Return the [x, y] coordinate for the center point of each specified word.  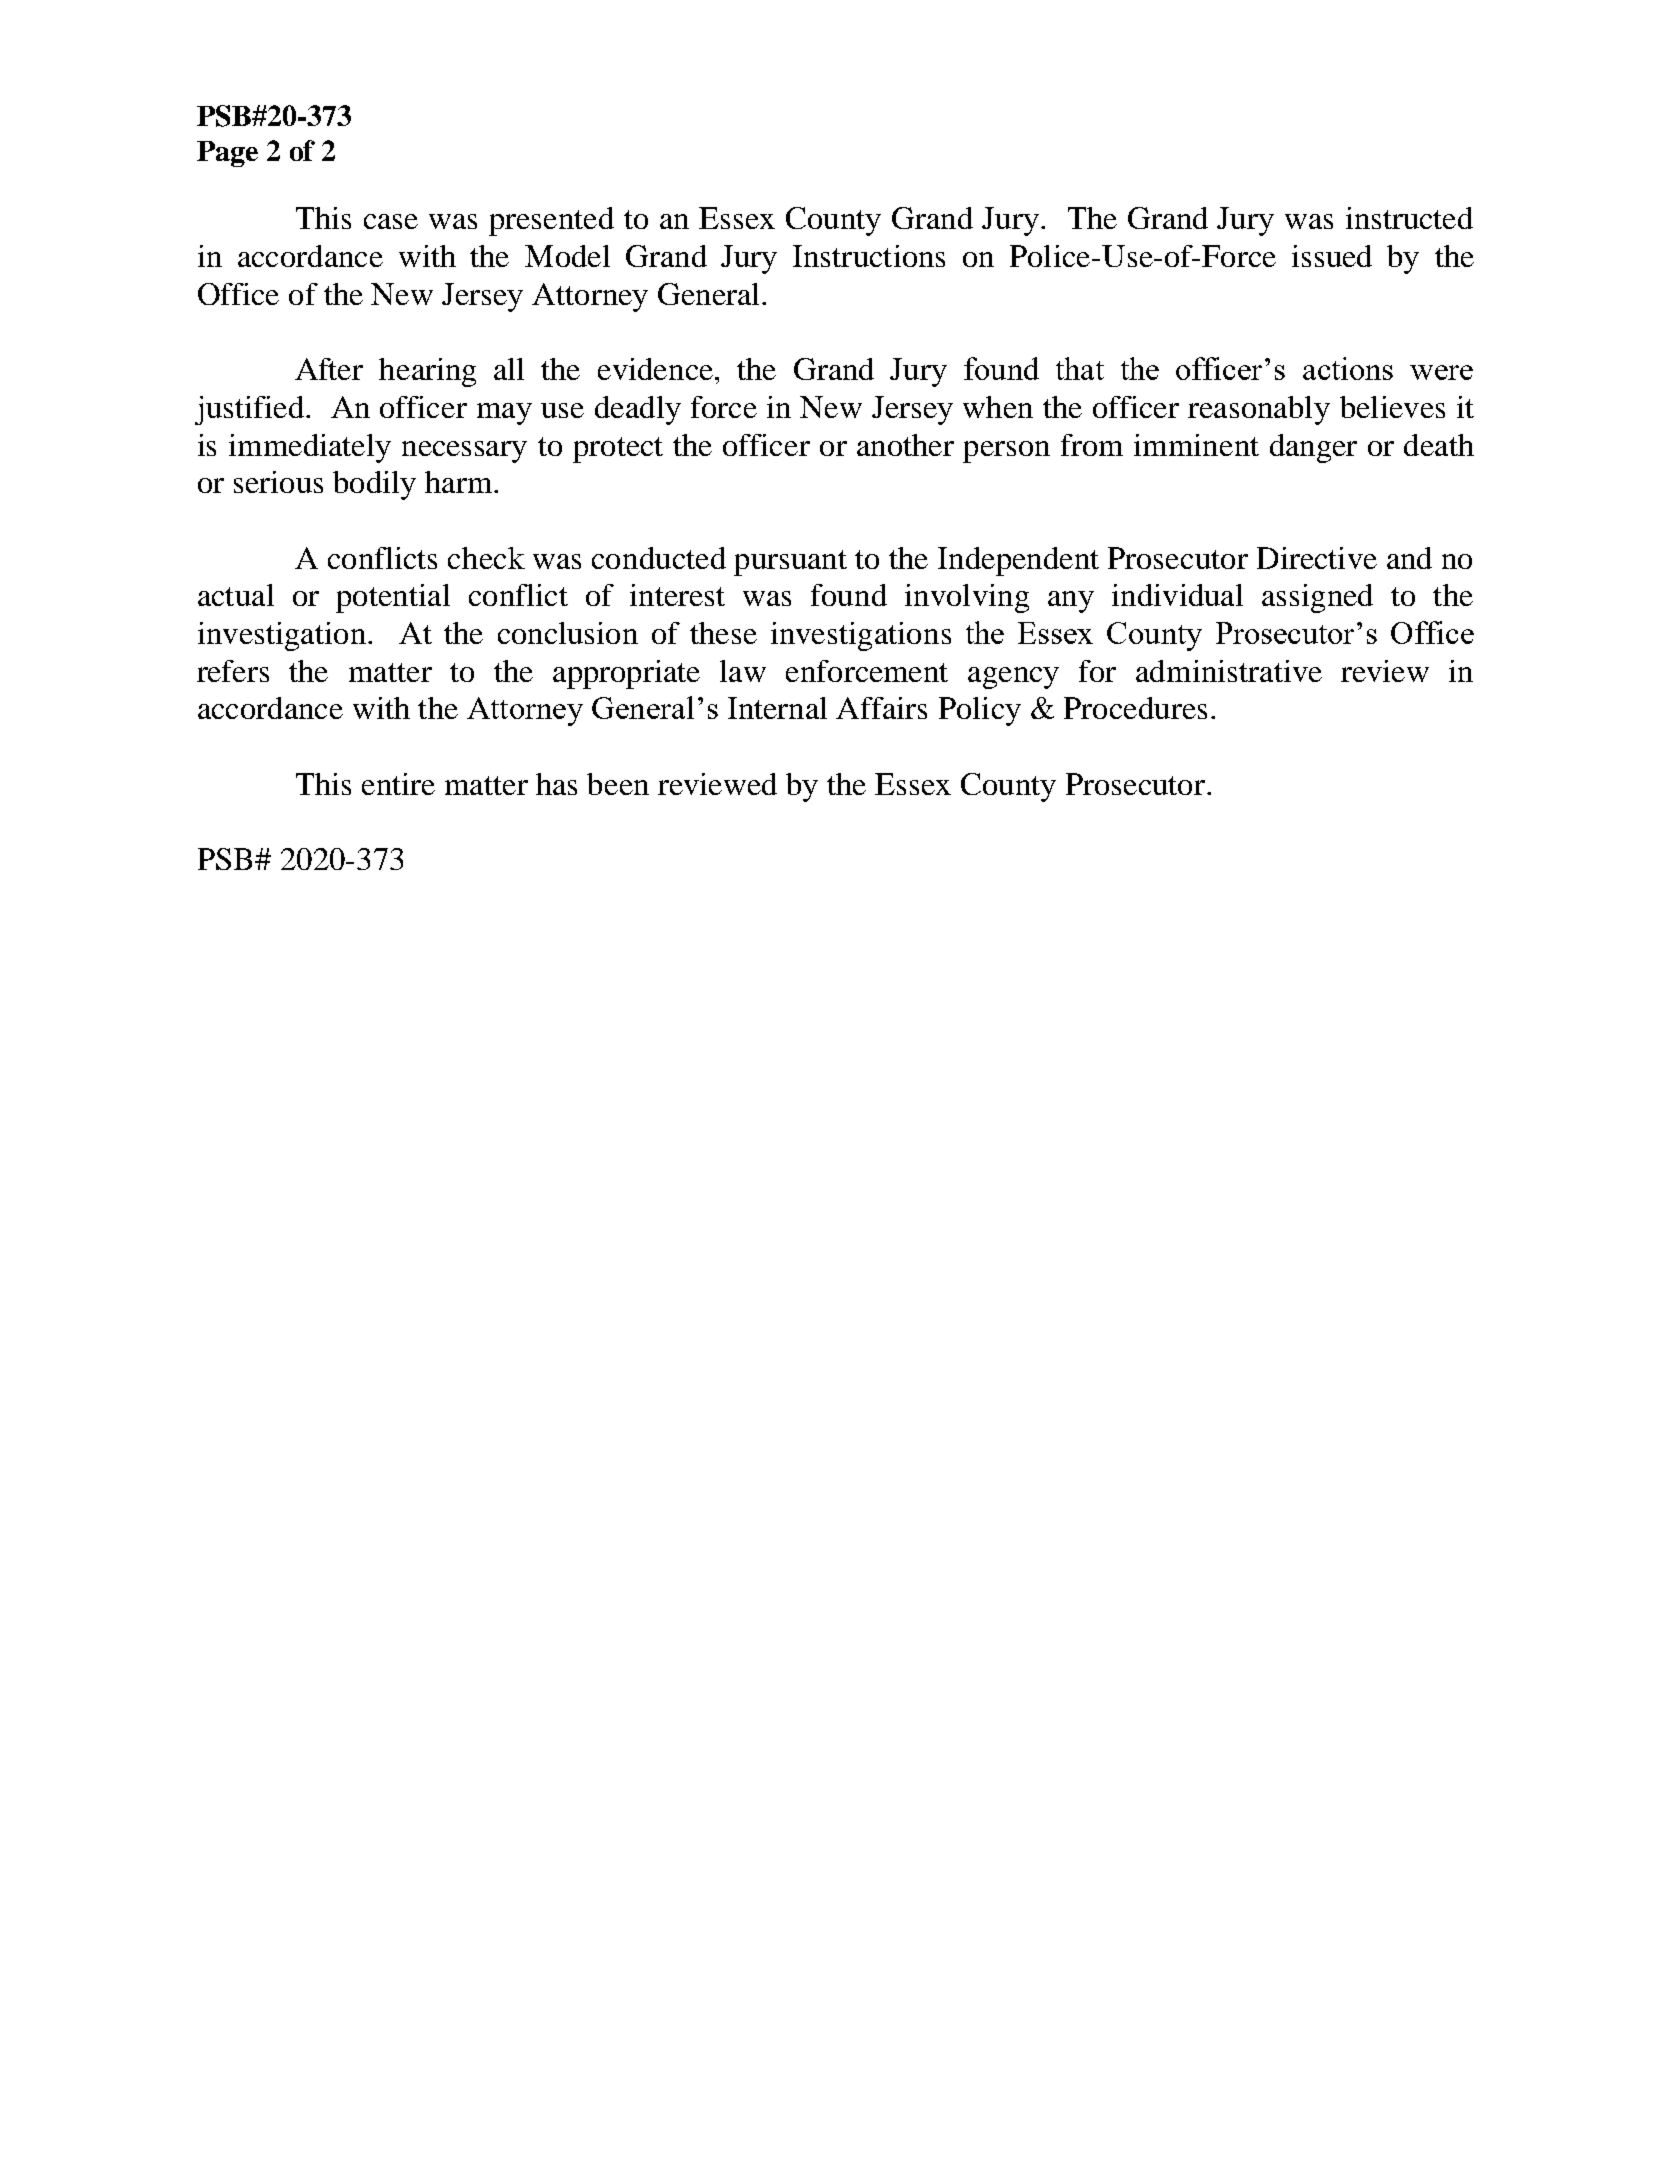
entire [398, 784]
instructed [1409, 218]
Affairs [881, 708]
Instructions [869, 256]
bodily [374, 485]
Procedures [1135, 708]
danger [1313, 448]
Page [227, 154]
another [905, 445]
